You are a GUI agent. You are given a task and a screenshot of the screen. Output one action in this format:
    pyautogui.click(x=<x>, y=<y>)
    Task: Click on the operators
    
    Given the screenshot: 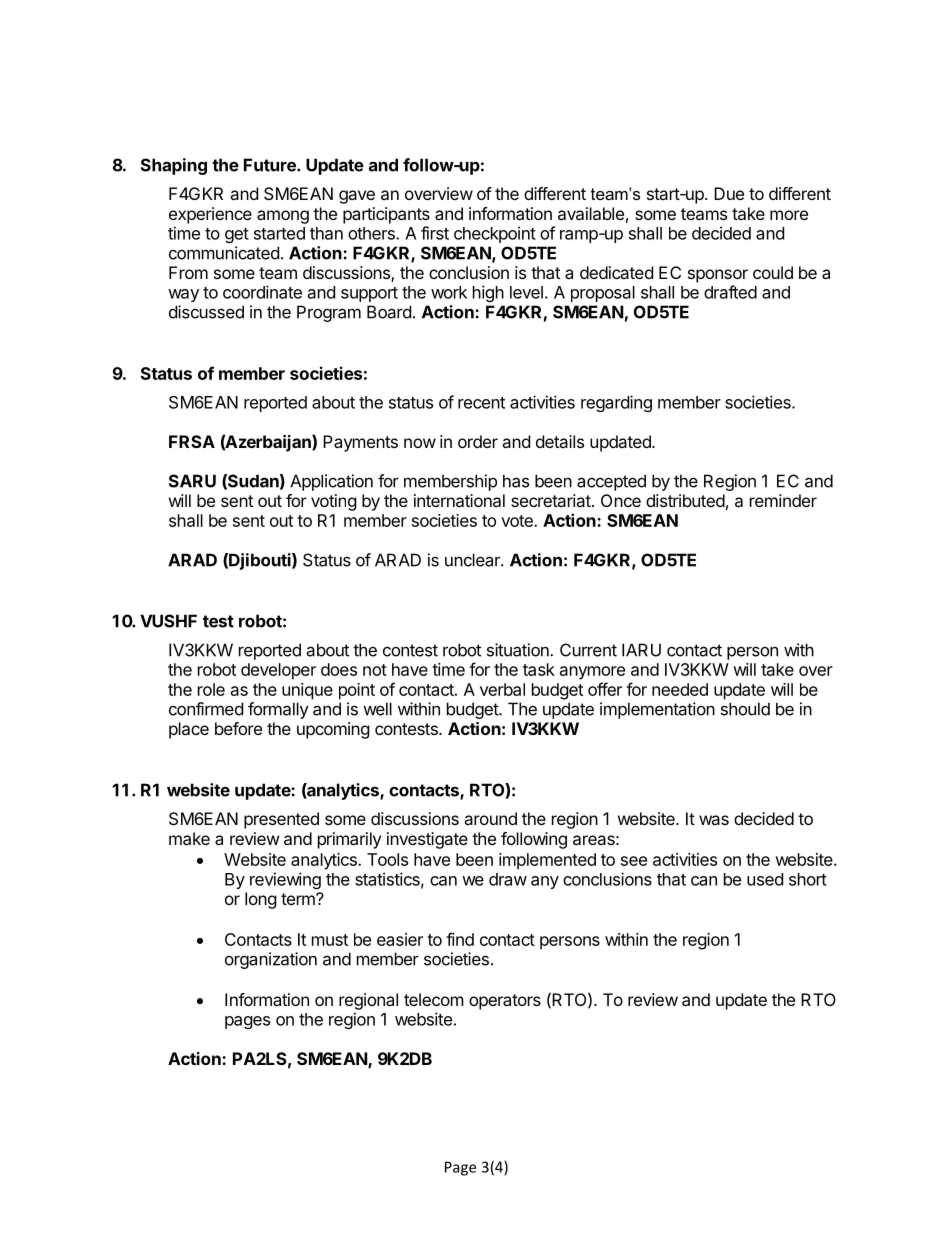 What is the action you would take?
    pyautogui.click(x=505, y=1002)
